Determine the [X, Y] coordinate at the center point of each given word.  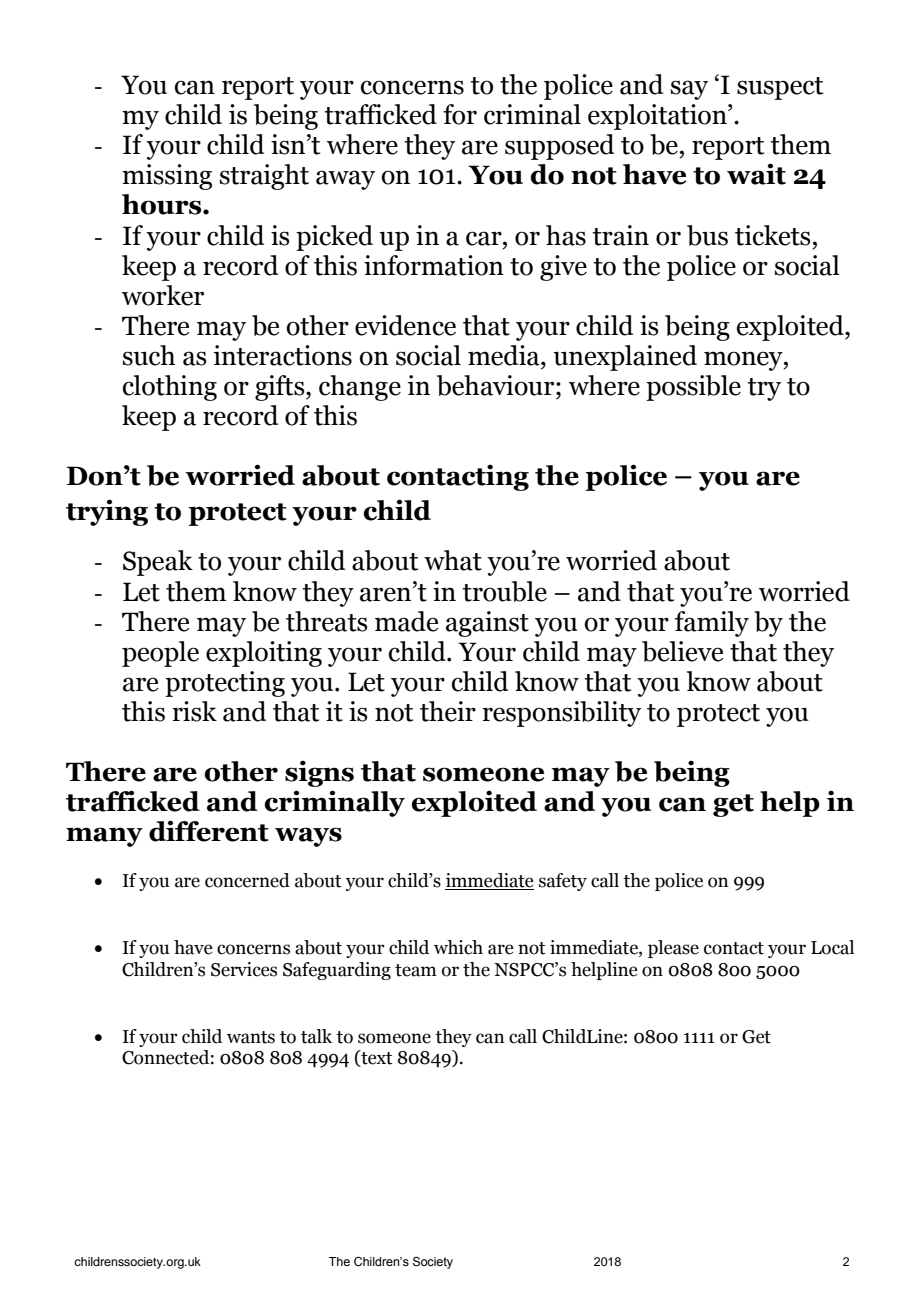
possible [693, 388]
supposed [559, 147]
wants [251, 1037]
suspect [780, 88]
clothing [170, 388]
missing [167, 177]
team [416, 970]
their [448, 711]
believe [682, 651]
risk [194, 711]
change [360, 388]
